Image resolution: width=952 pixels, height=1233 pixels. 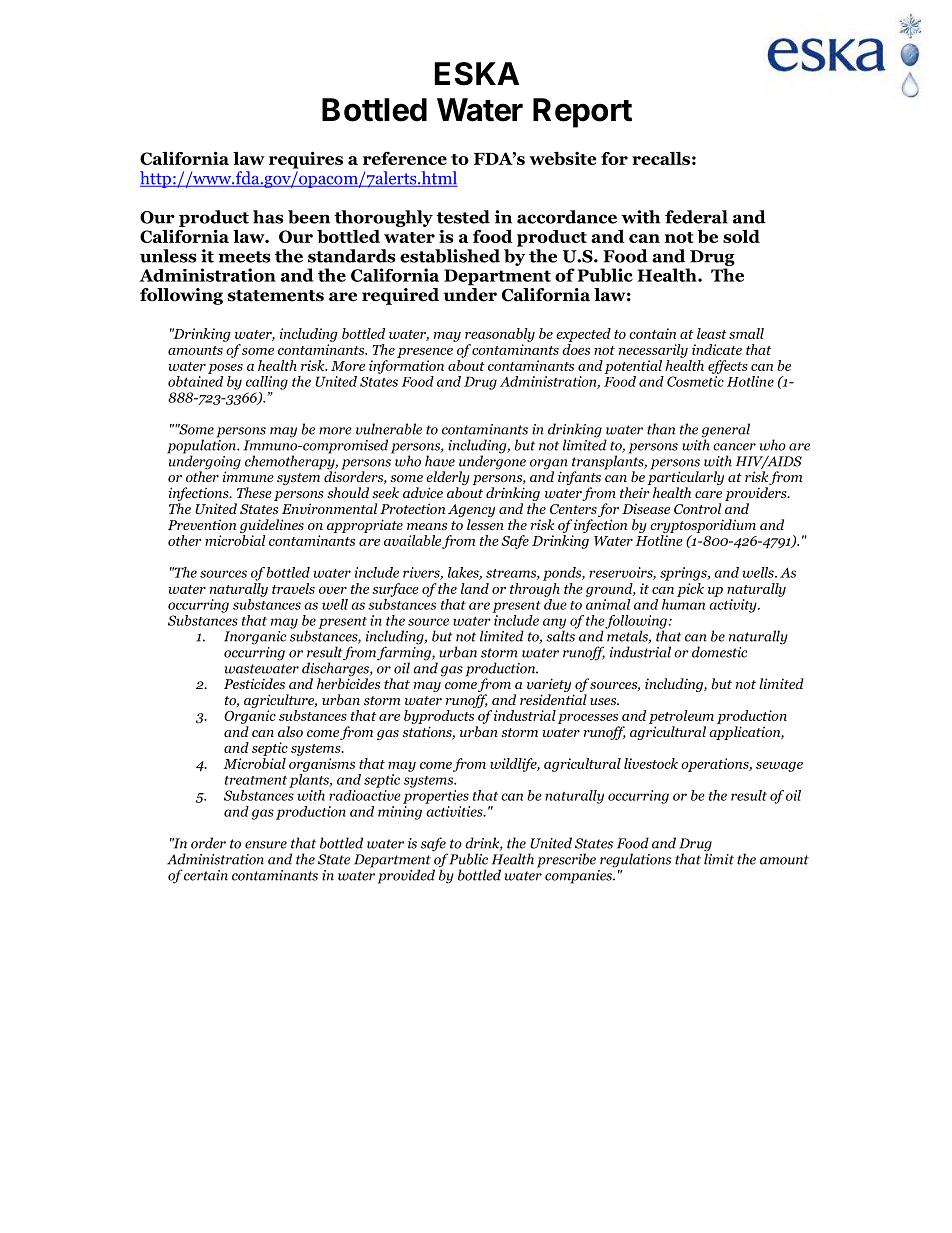 I want to click on human, so click(x=683, y=603).
